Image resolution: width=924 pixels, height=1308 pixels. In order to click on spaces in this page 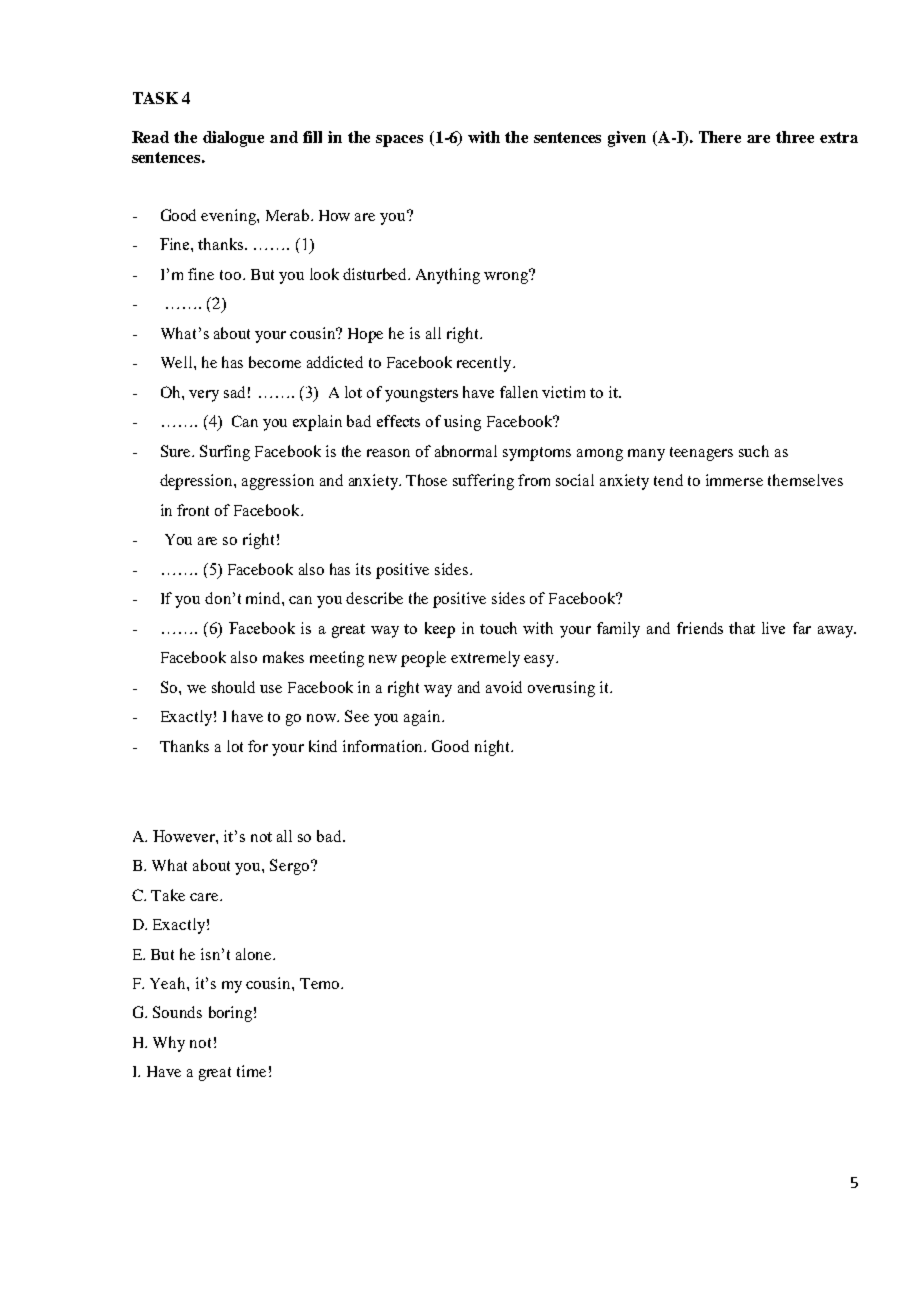, I will do `click(399, 141)`.
